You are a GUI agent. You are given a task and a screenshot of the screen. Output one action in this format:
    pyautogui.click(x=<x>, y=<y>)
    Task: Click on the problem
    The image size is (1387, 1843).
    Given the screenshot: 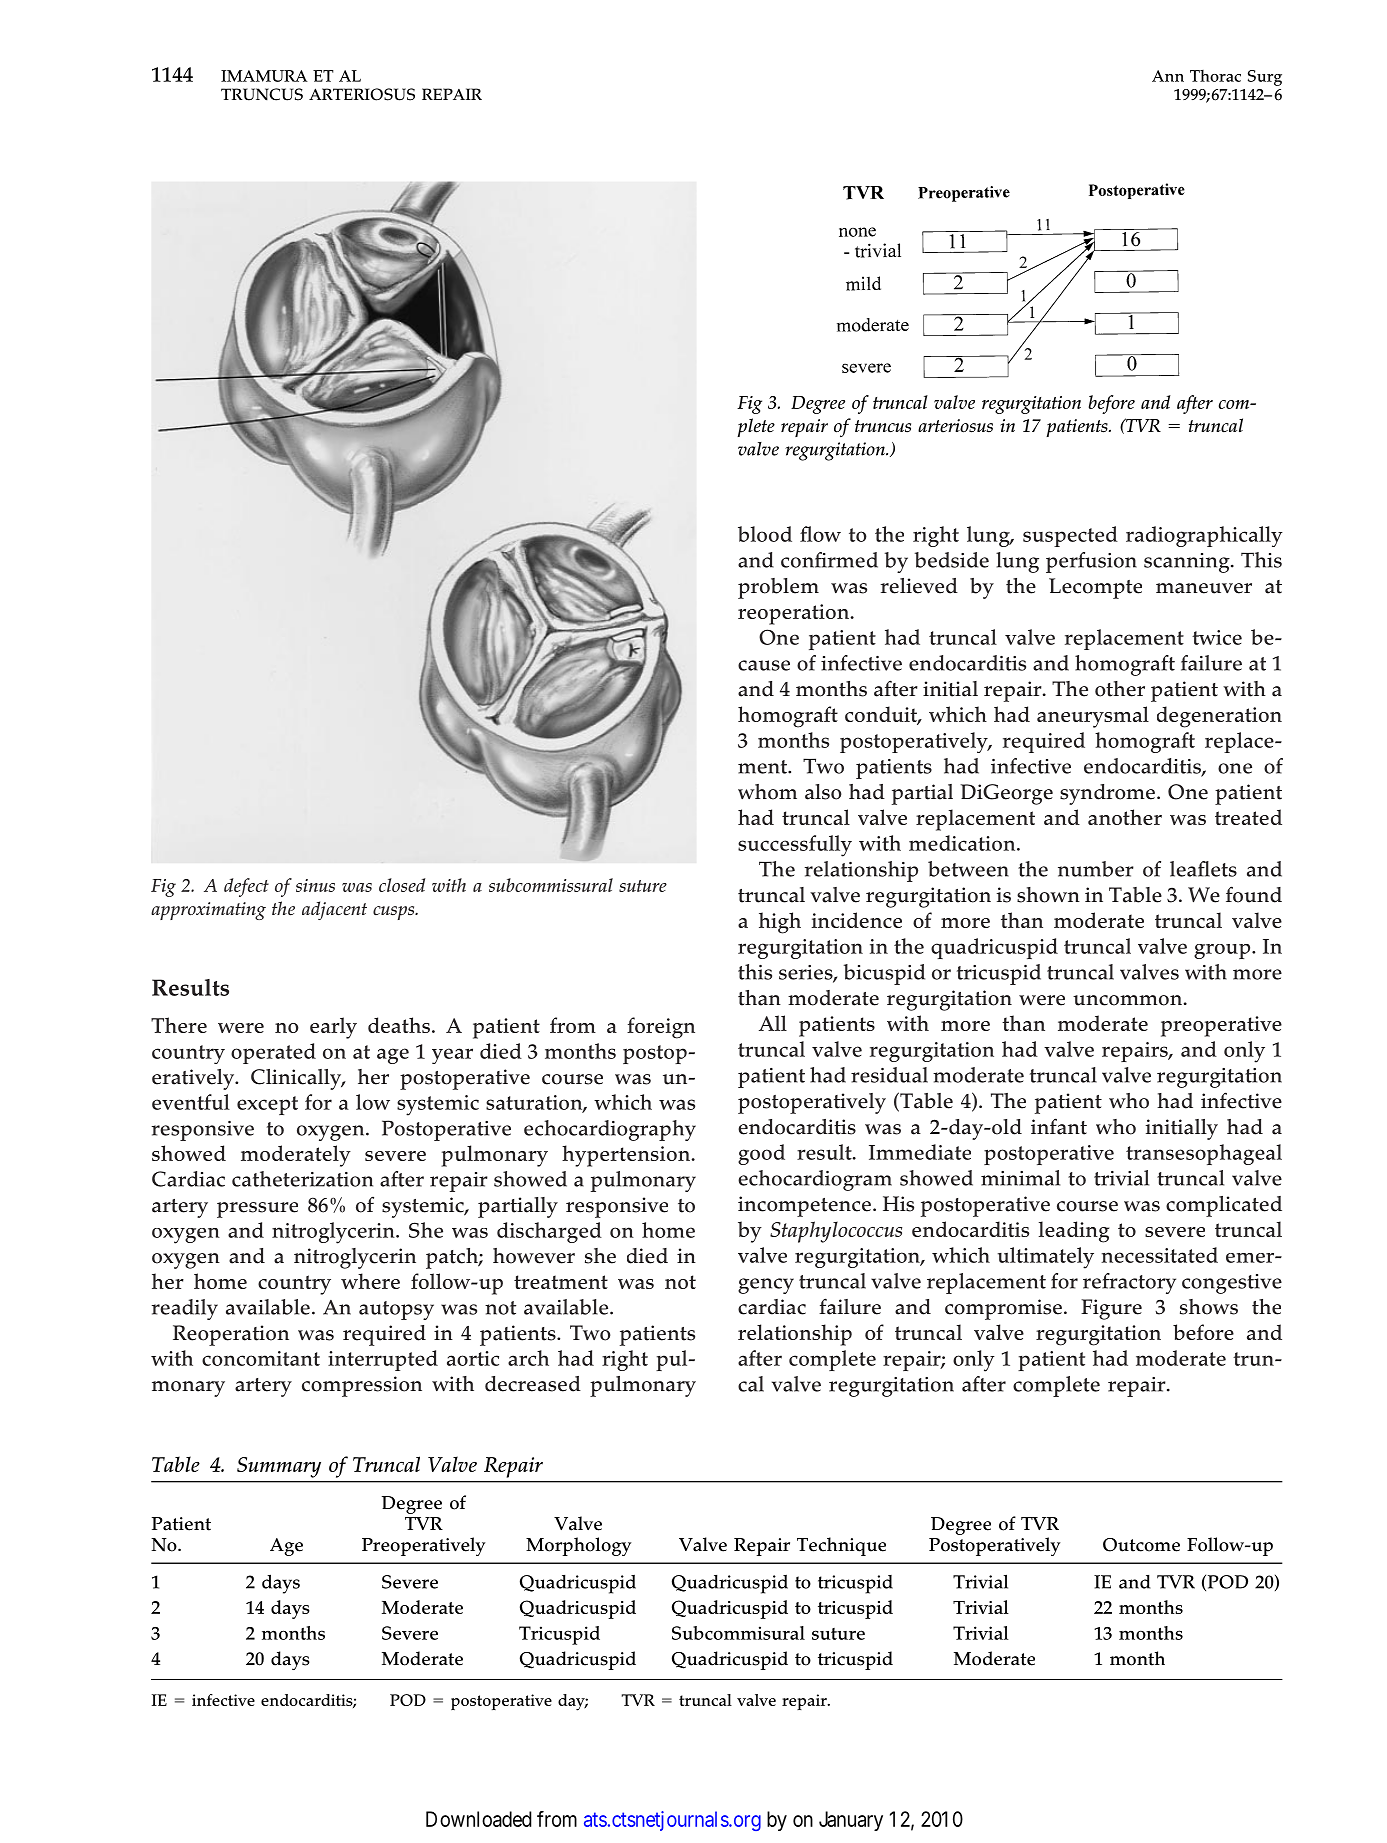 What is the action you would take?
    pyautogui.click(x=778, y=588)
